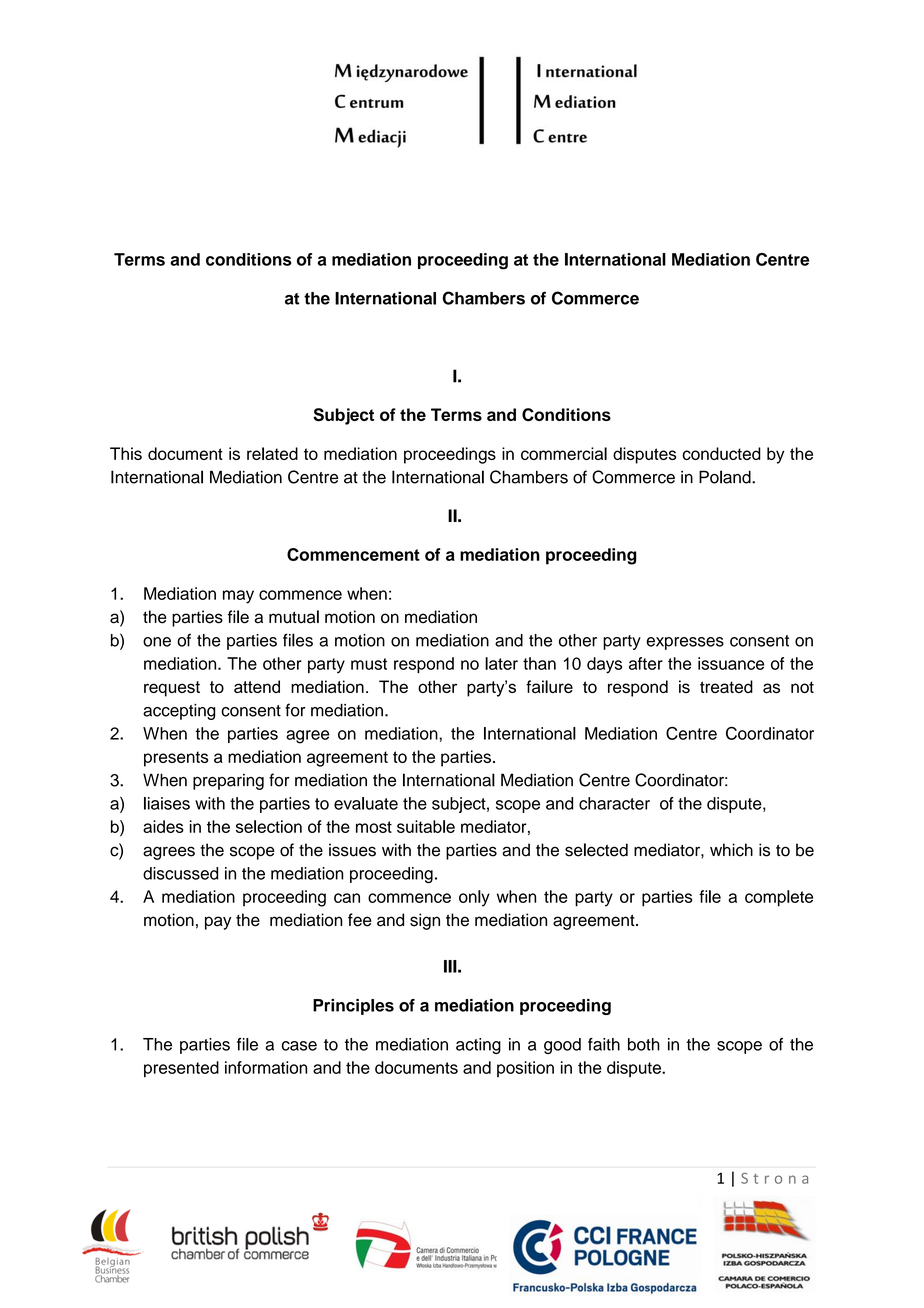 This screenshot has width=924, height=1308. I want to click on presented, so click(181, 1069).
